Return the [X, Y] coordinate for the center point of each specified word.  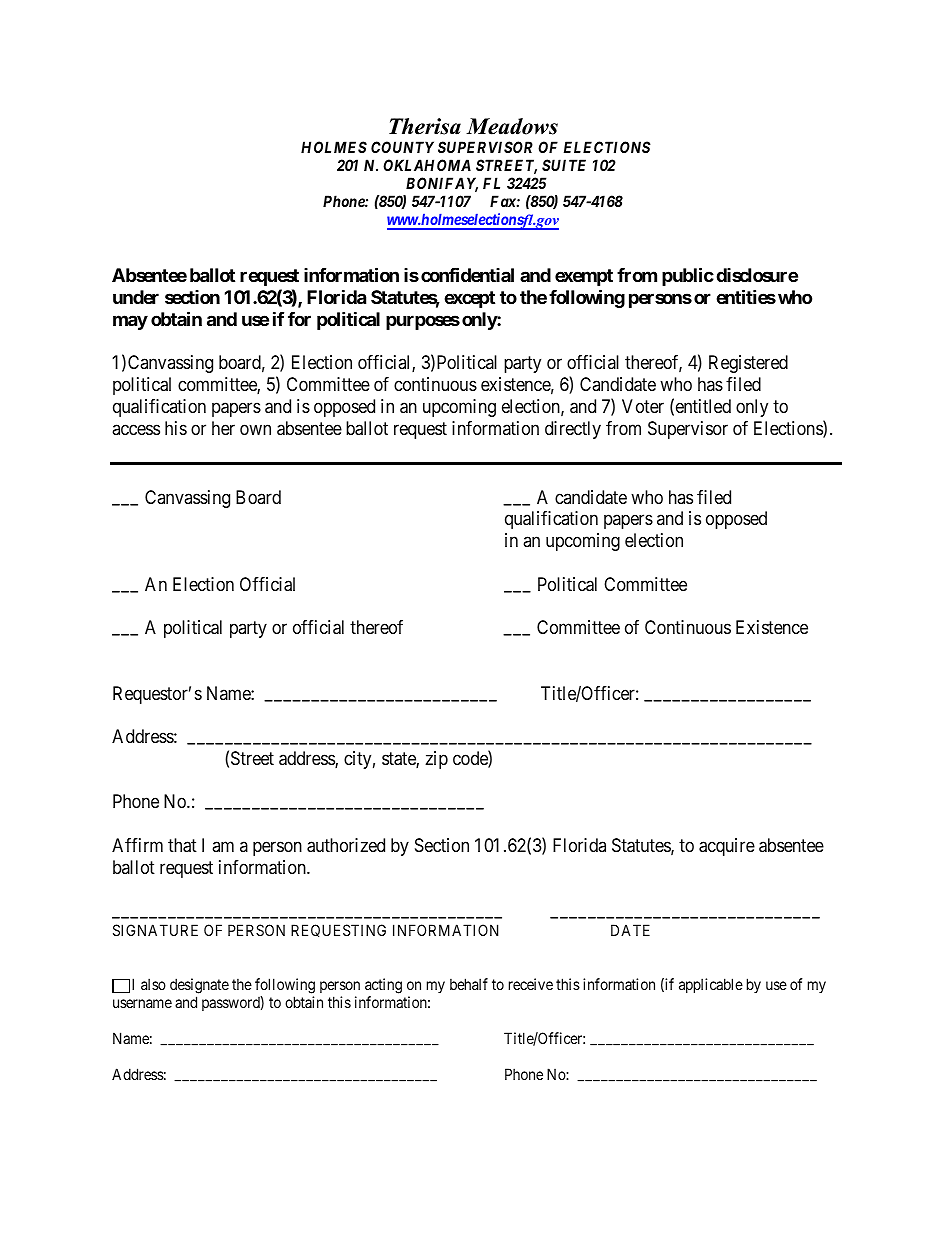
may [130, 322]
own [255, 429]
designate [199, 986]
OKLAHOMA [427, 165]
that [182, 845]
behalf [469, 984]
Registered [748, 364]
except [469, 299]
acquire [727, 847]
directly [573, 430]
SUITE [564, 165]
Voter [643, 406]
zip [436, 760]
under [136, 297]
